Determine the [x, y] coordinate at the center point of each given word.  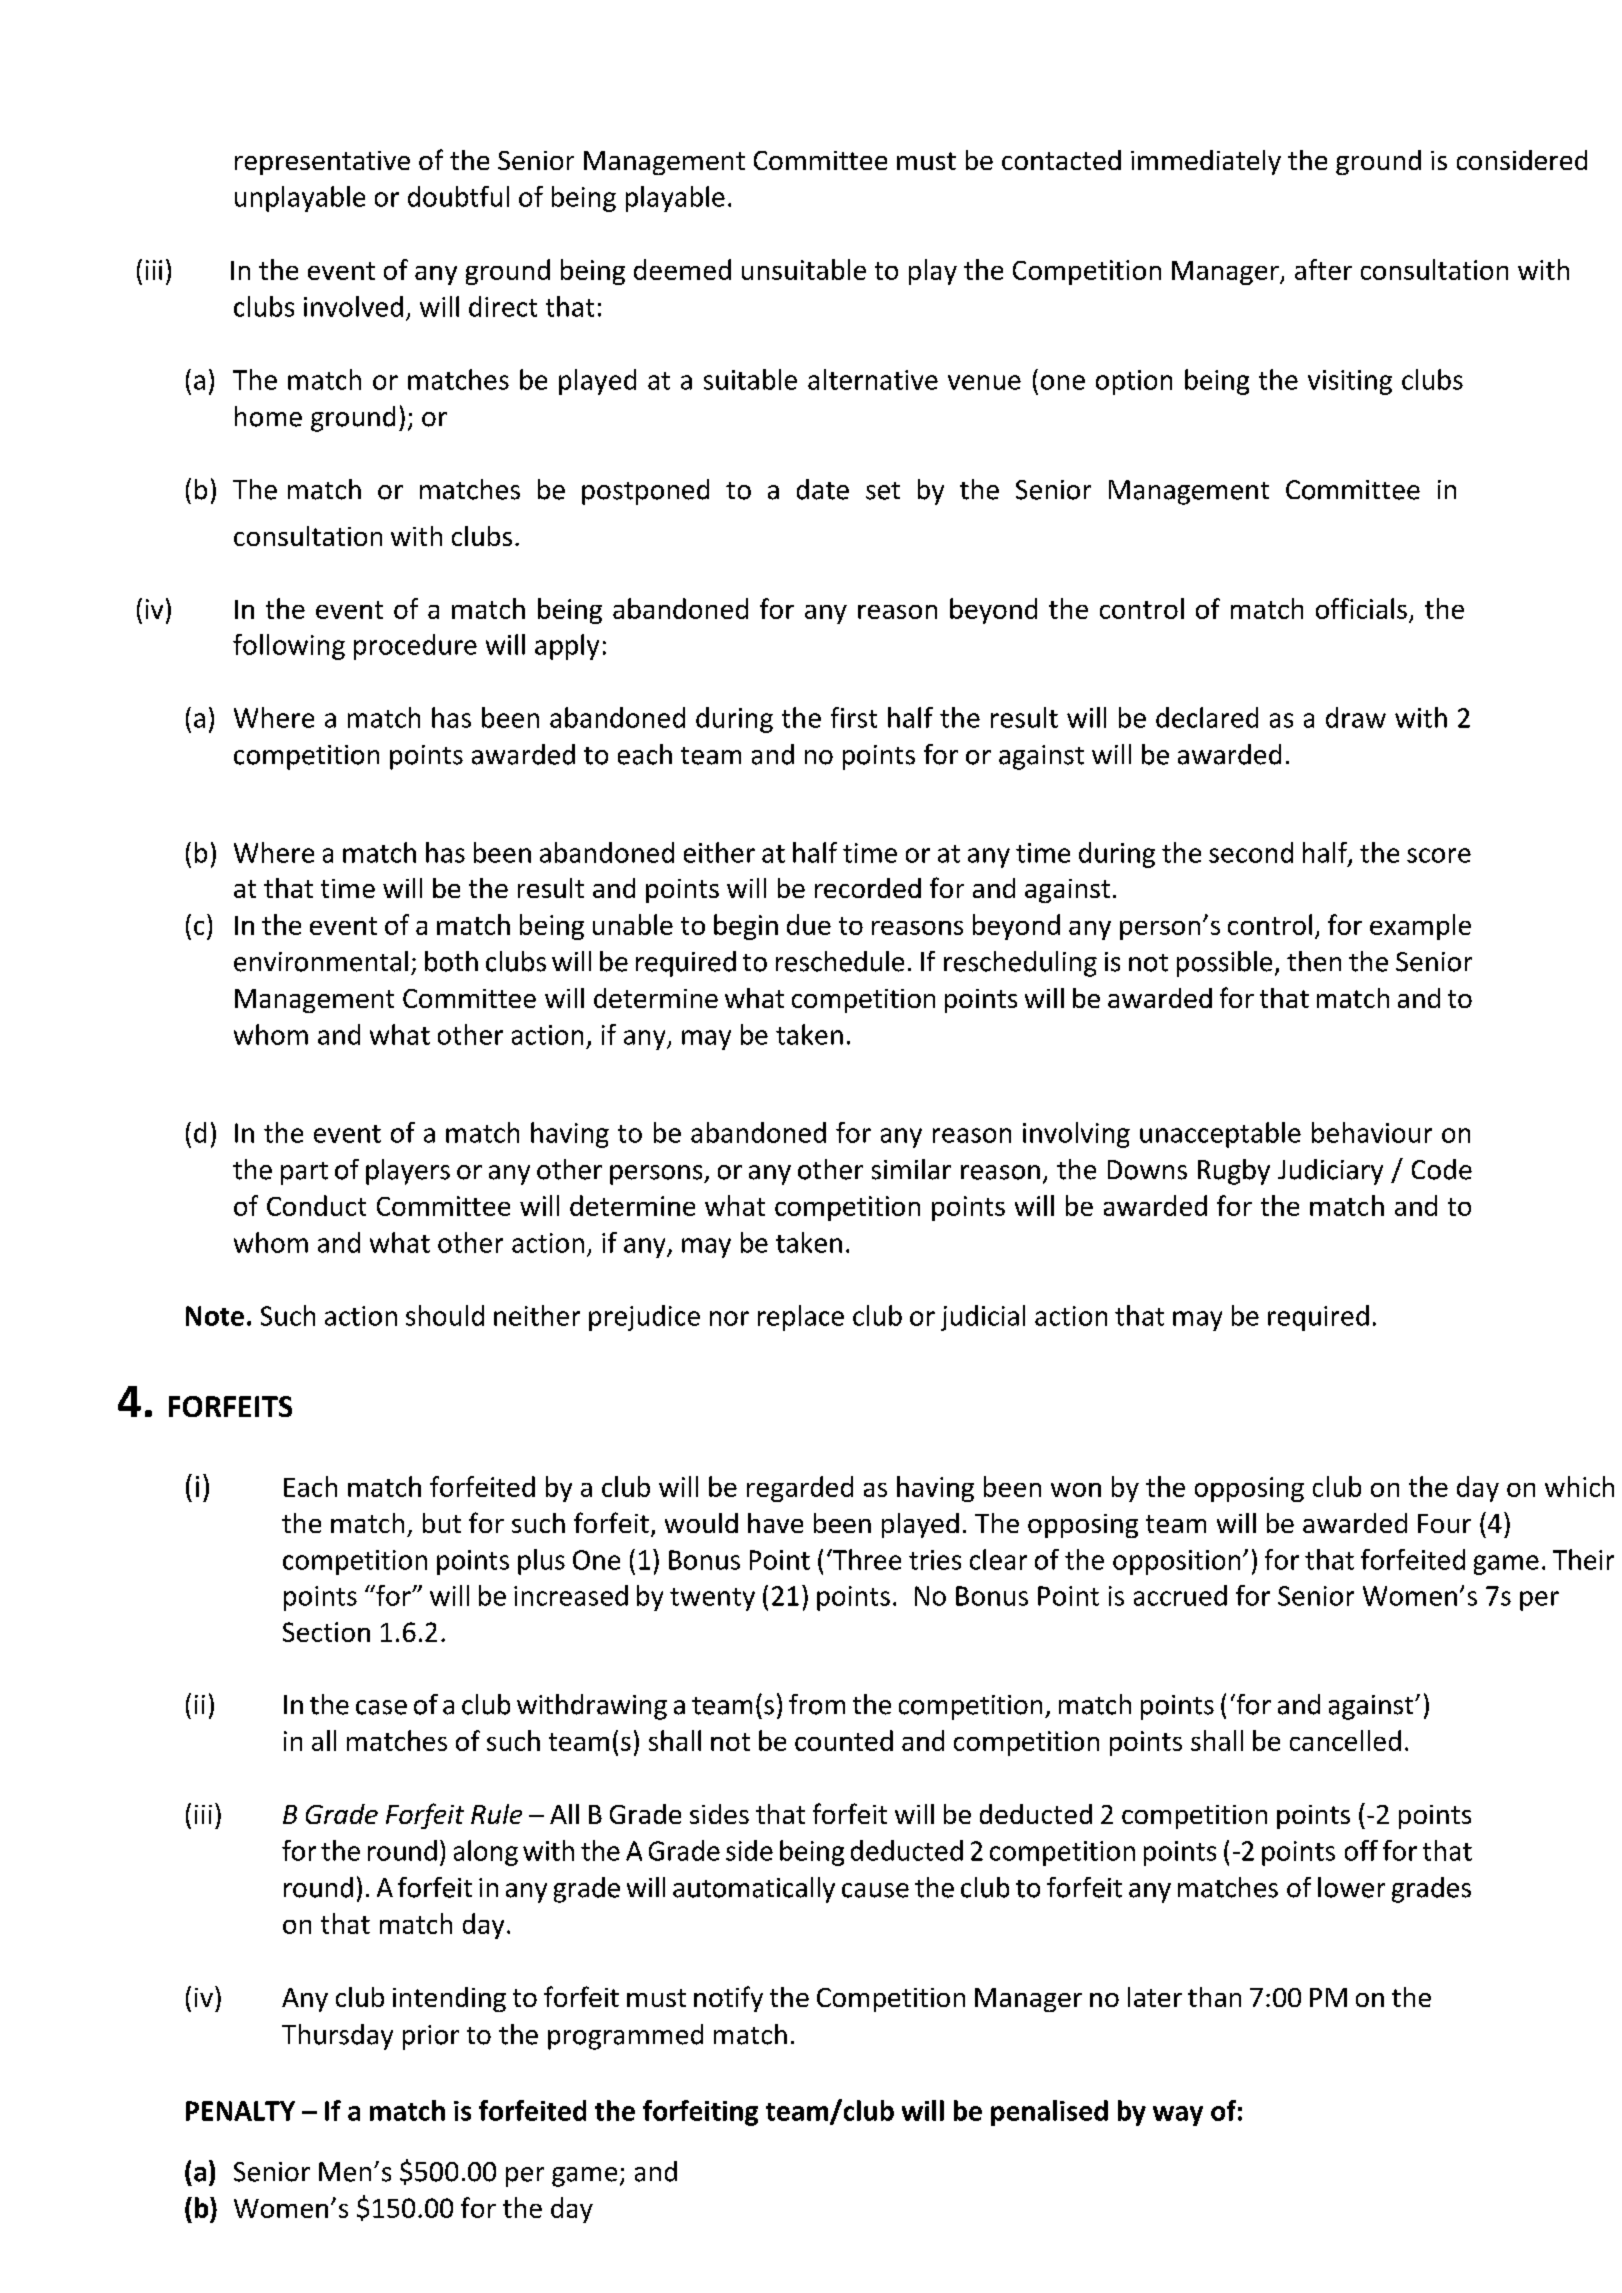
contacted [1061, 160]
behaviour [1372, 1132]
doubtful [458, 196]
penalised [1049, 2113]
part [304, 1173]
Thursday [337, 2037]
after [1323, 269]
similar [911, 1169]
